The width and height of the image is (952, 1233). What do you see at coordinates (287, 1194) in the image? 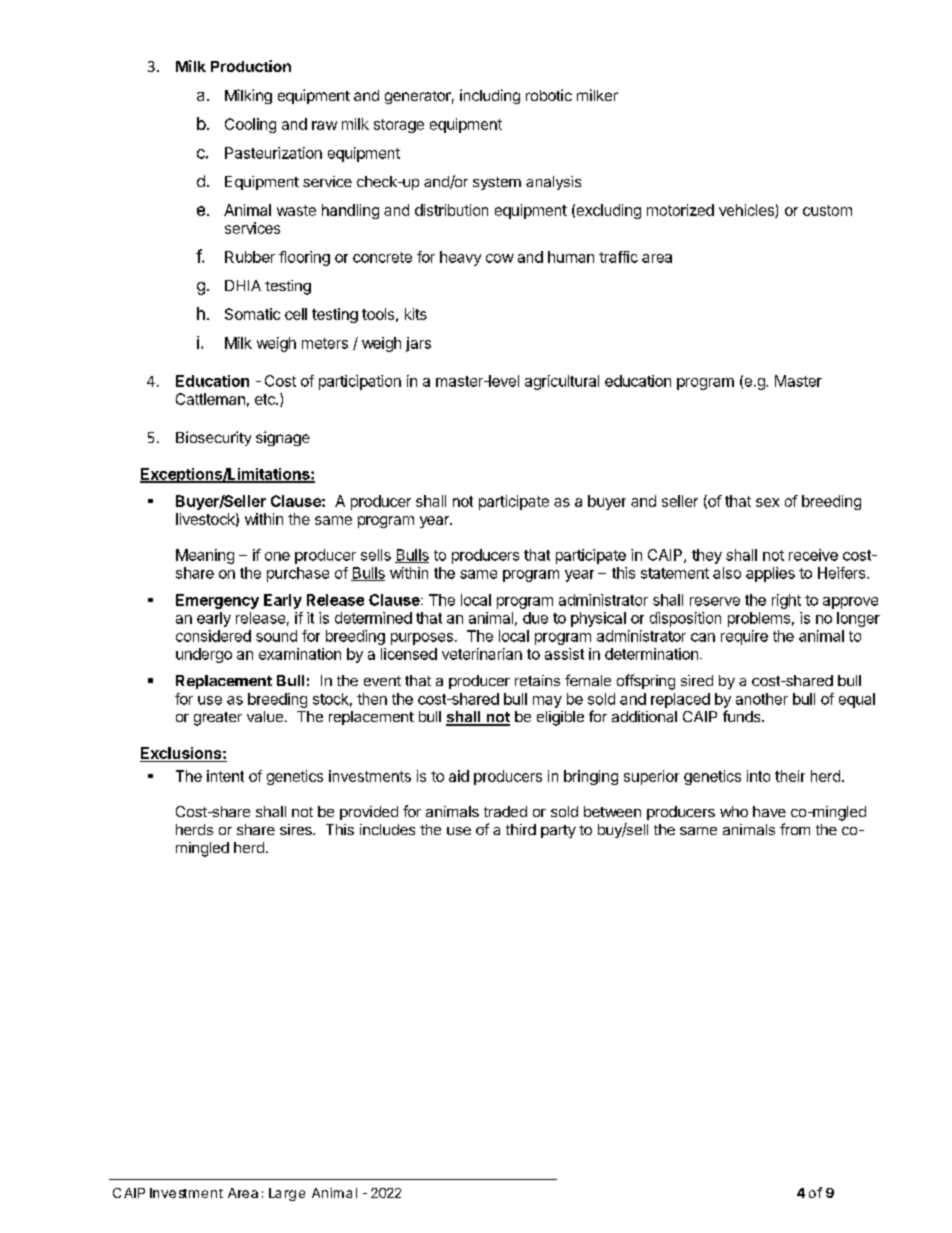
I see `Large` at bounding box center [287, 1194].
